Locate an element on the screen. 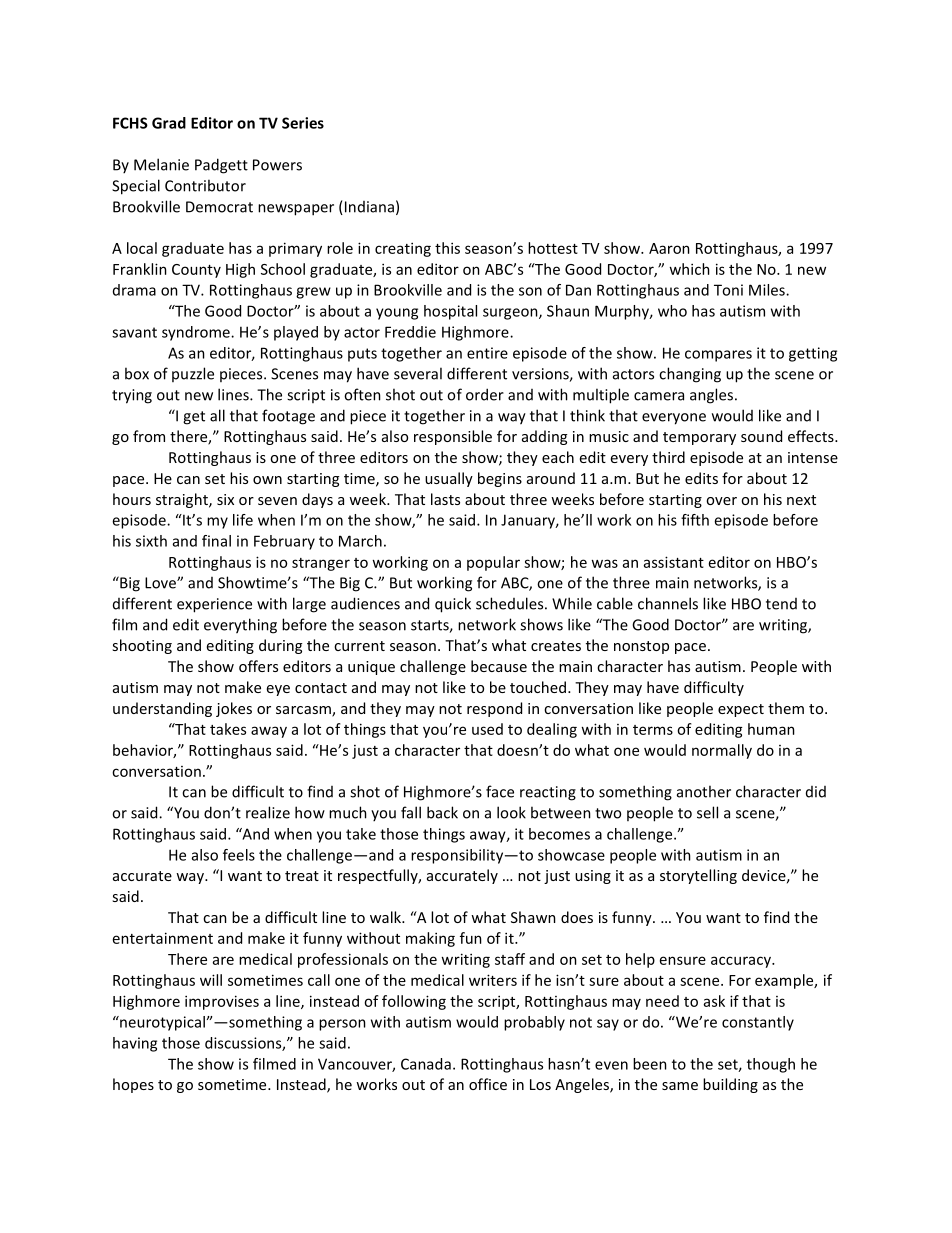 This screenshot has width=952, height=1233. Aaron is located at coordinates (669, 248).
